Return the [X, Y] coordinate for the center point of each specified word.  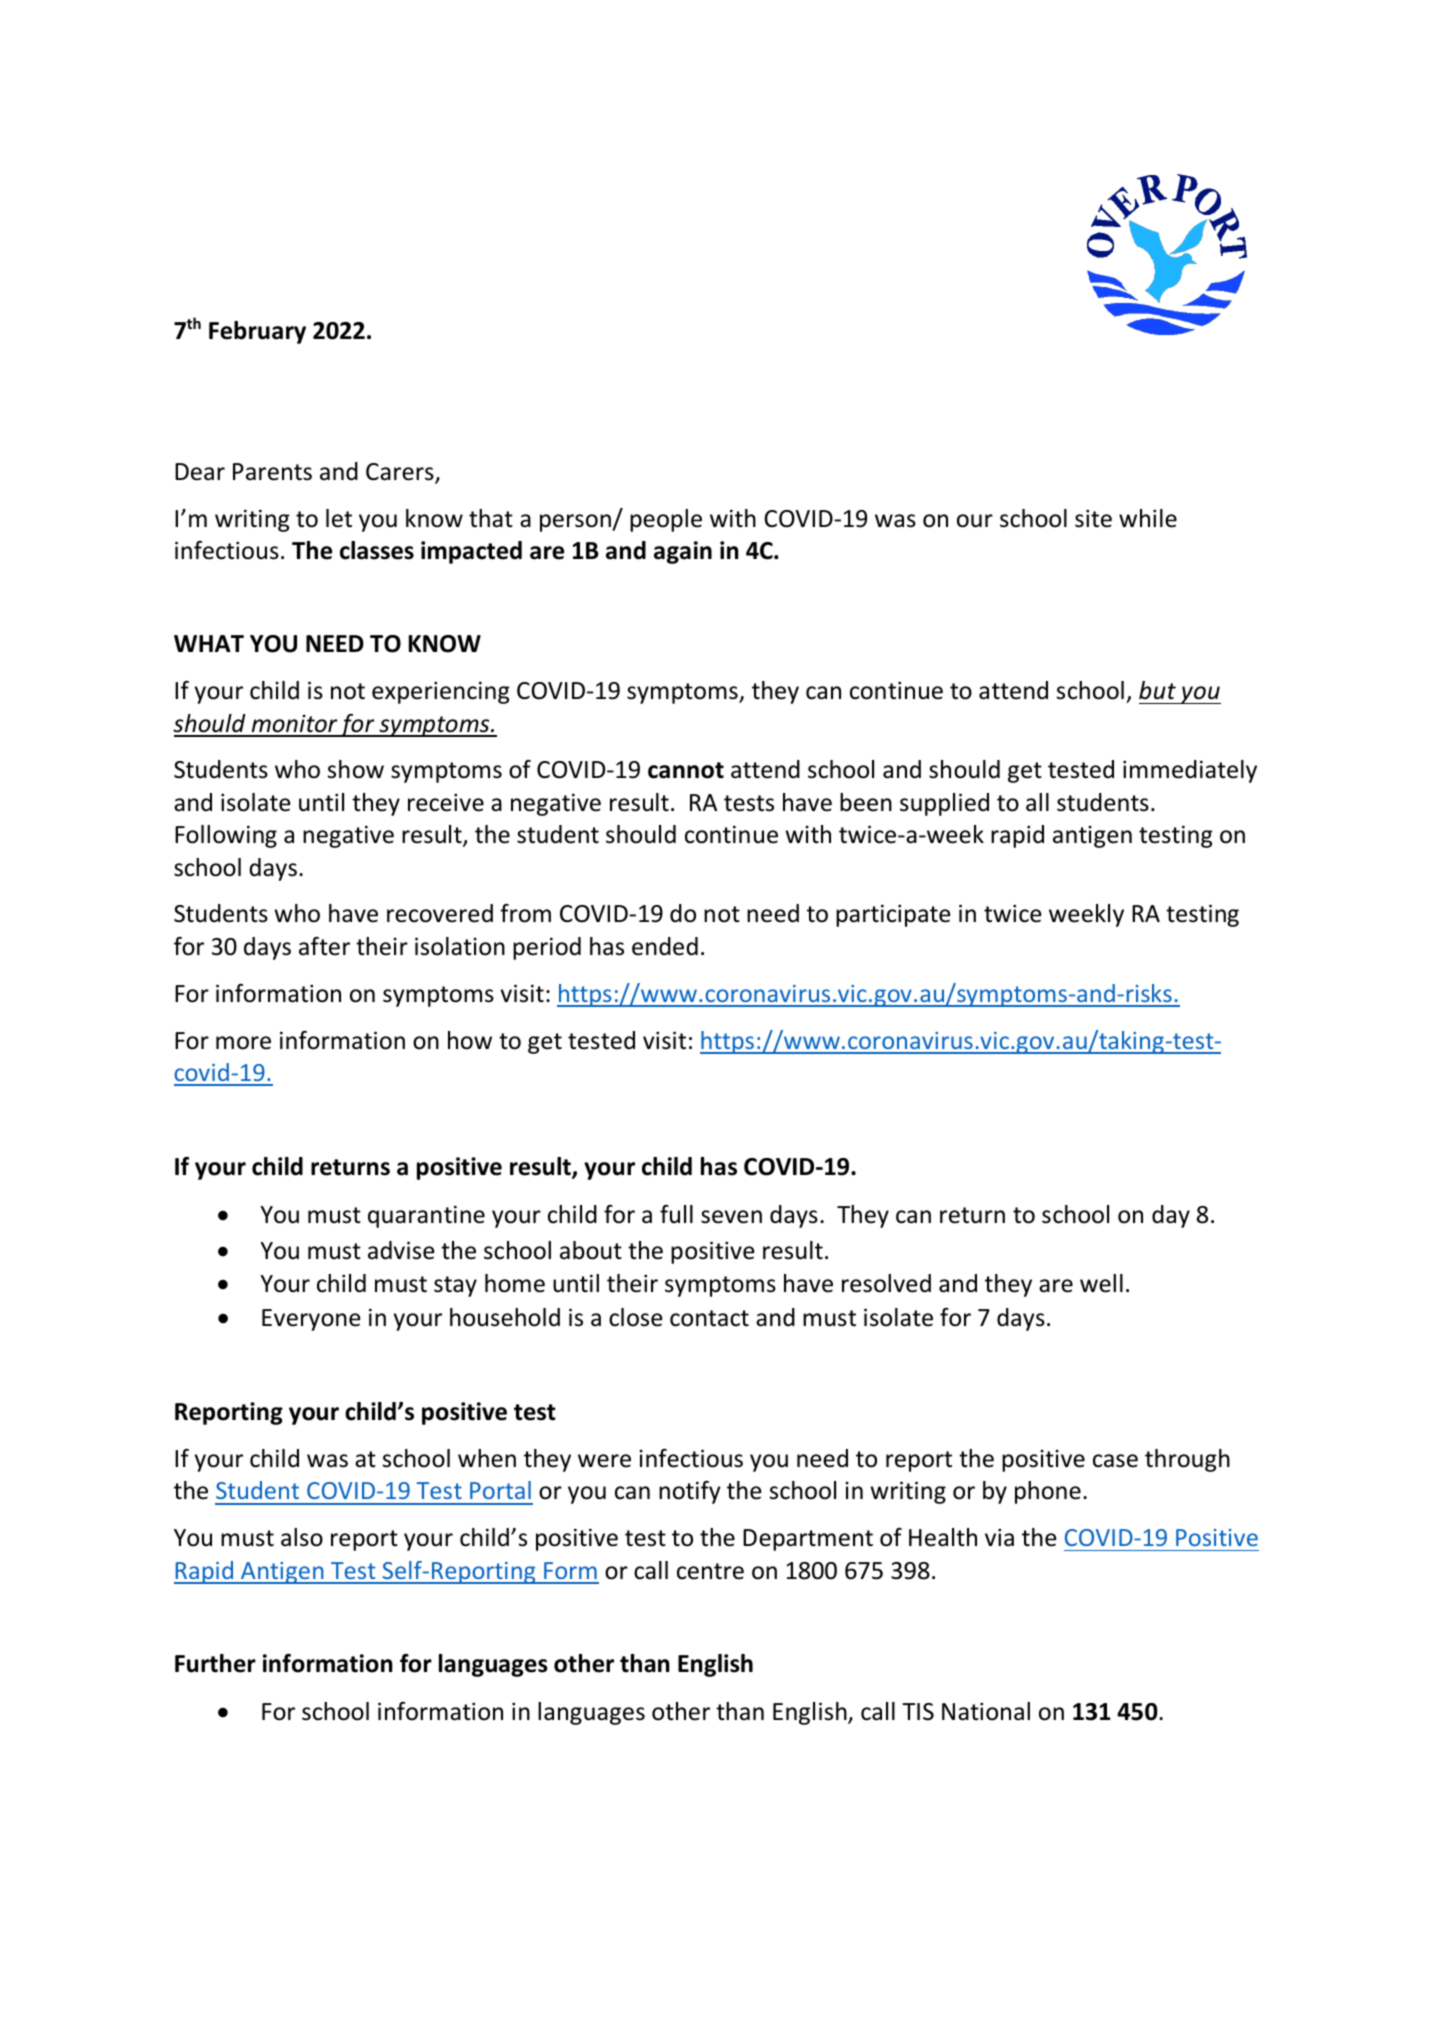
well [1101, 1283]
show [356, 769]
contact [709, 1318]
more [243, 1043]
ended [665, 946]
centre [710, 1571]
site [1093, 518]
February [257, 332]
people [666, 520]
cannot [686, 770]
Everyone [311, 1320]
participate [893, 915]
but [1157, 690]
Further [215, 1663]
